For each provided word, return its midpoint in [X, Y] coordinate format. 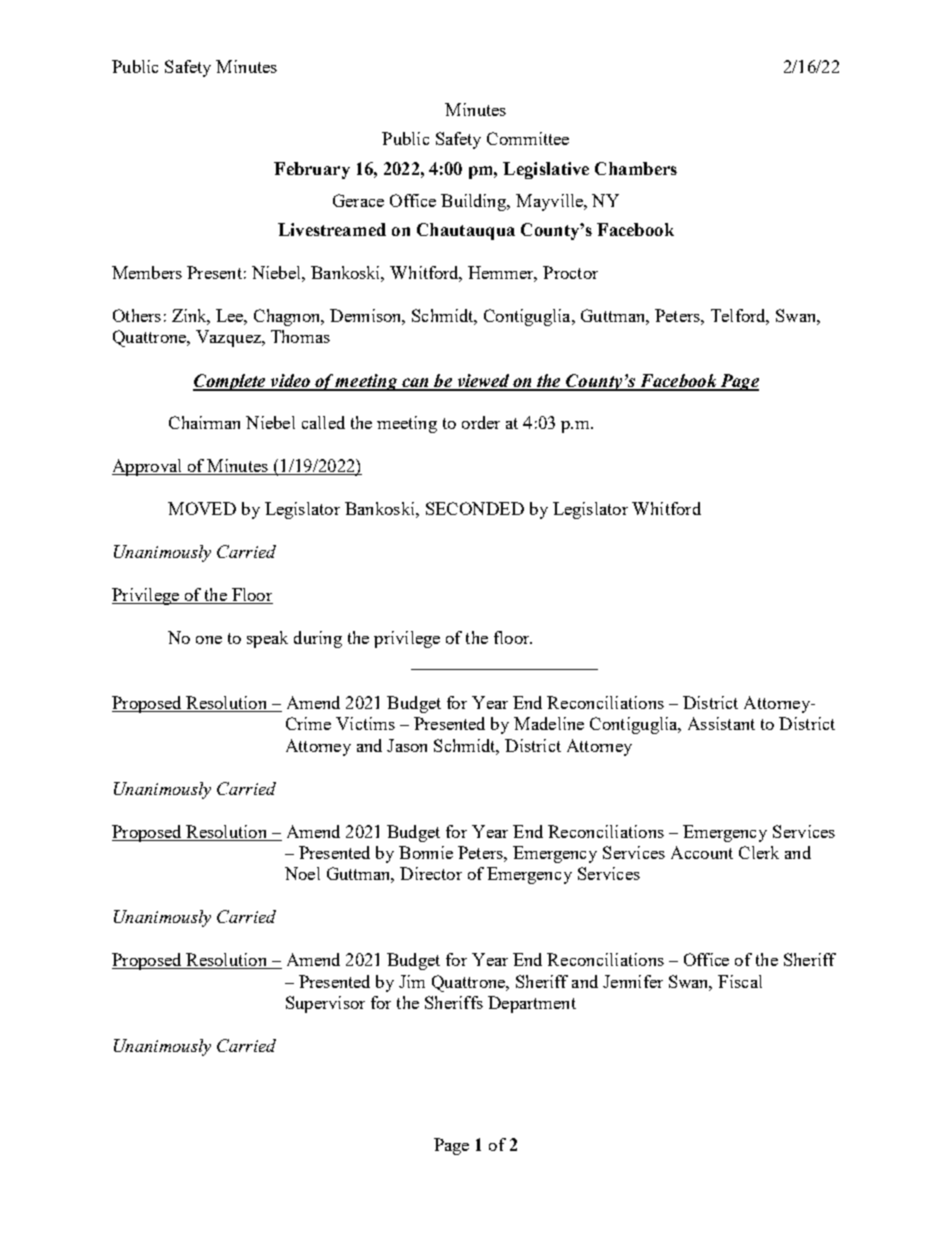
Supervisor [325, 1004]
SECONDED [475, 508]
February [312, 170]
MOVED [202, 508]
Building [475, 202]
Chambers [636, 168]
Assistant [721, 723]
